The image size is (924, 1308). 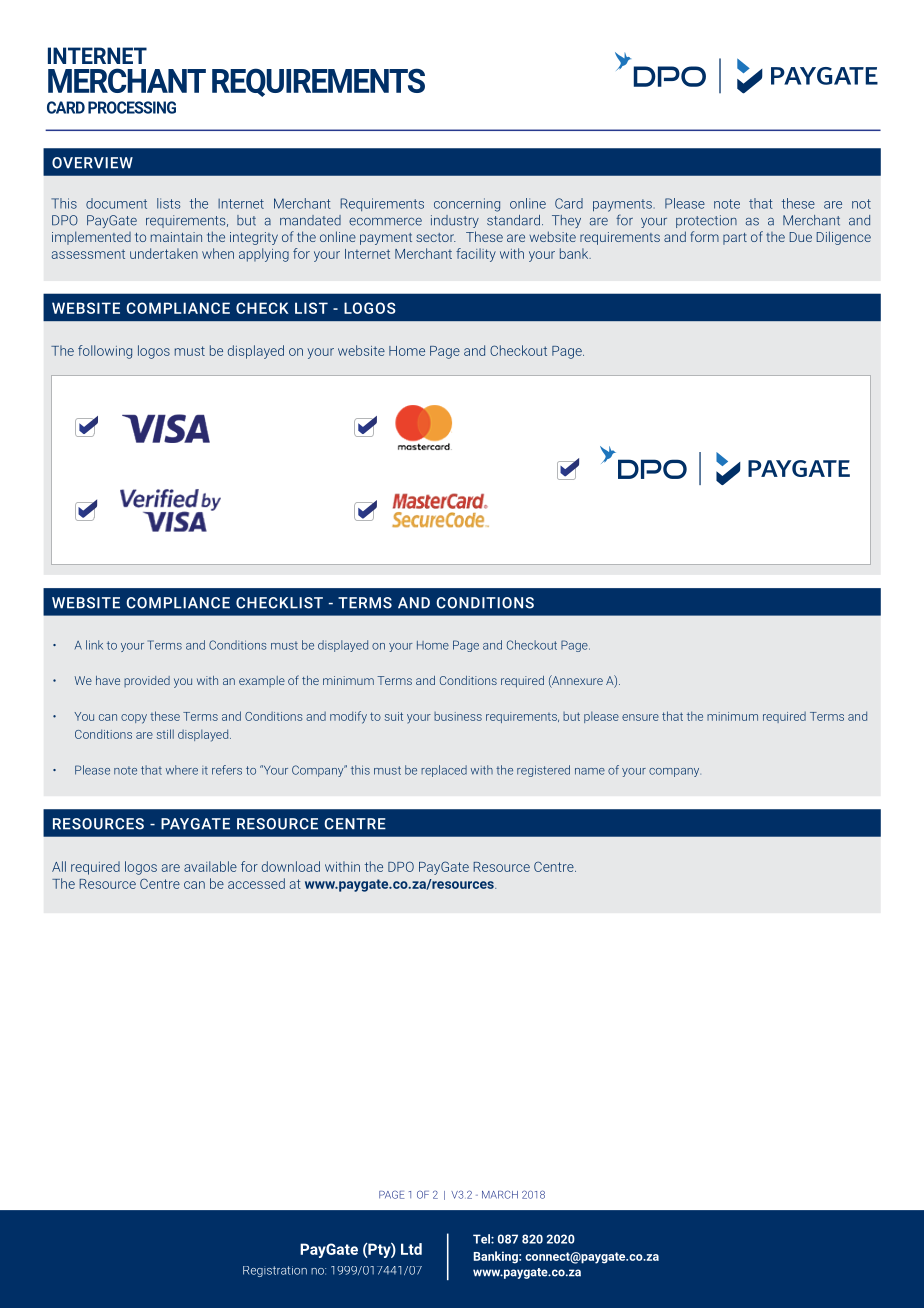 I want to click on Registration, so click(x=275, y=1271).
